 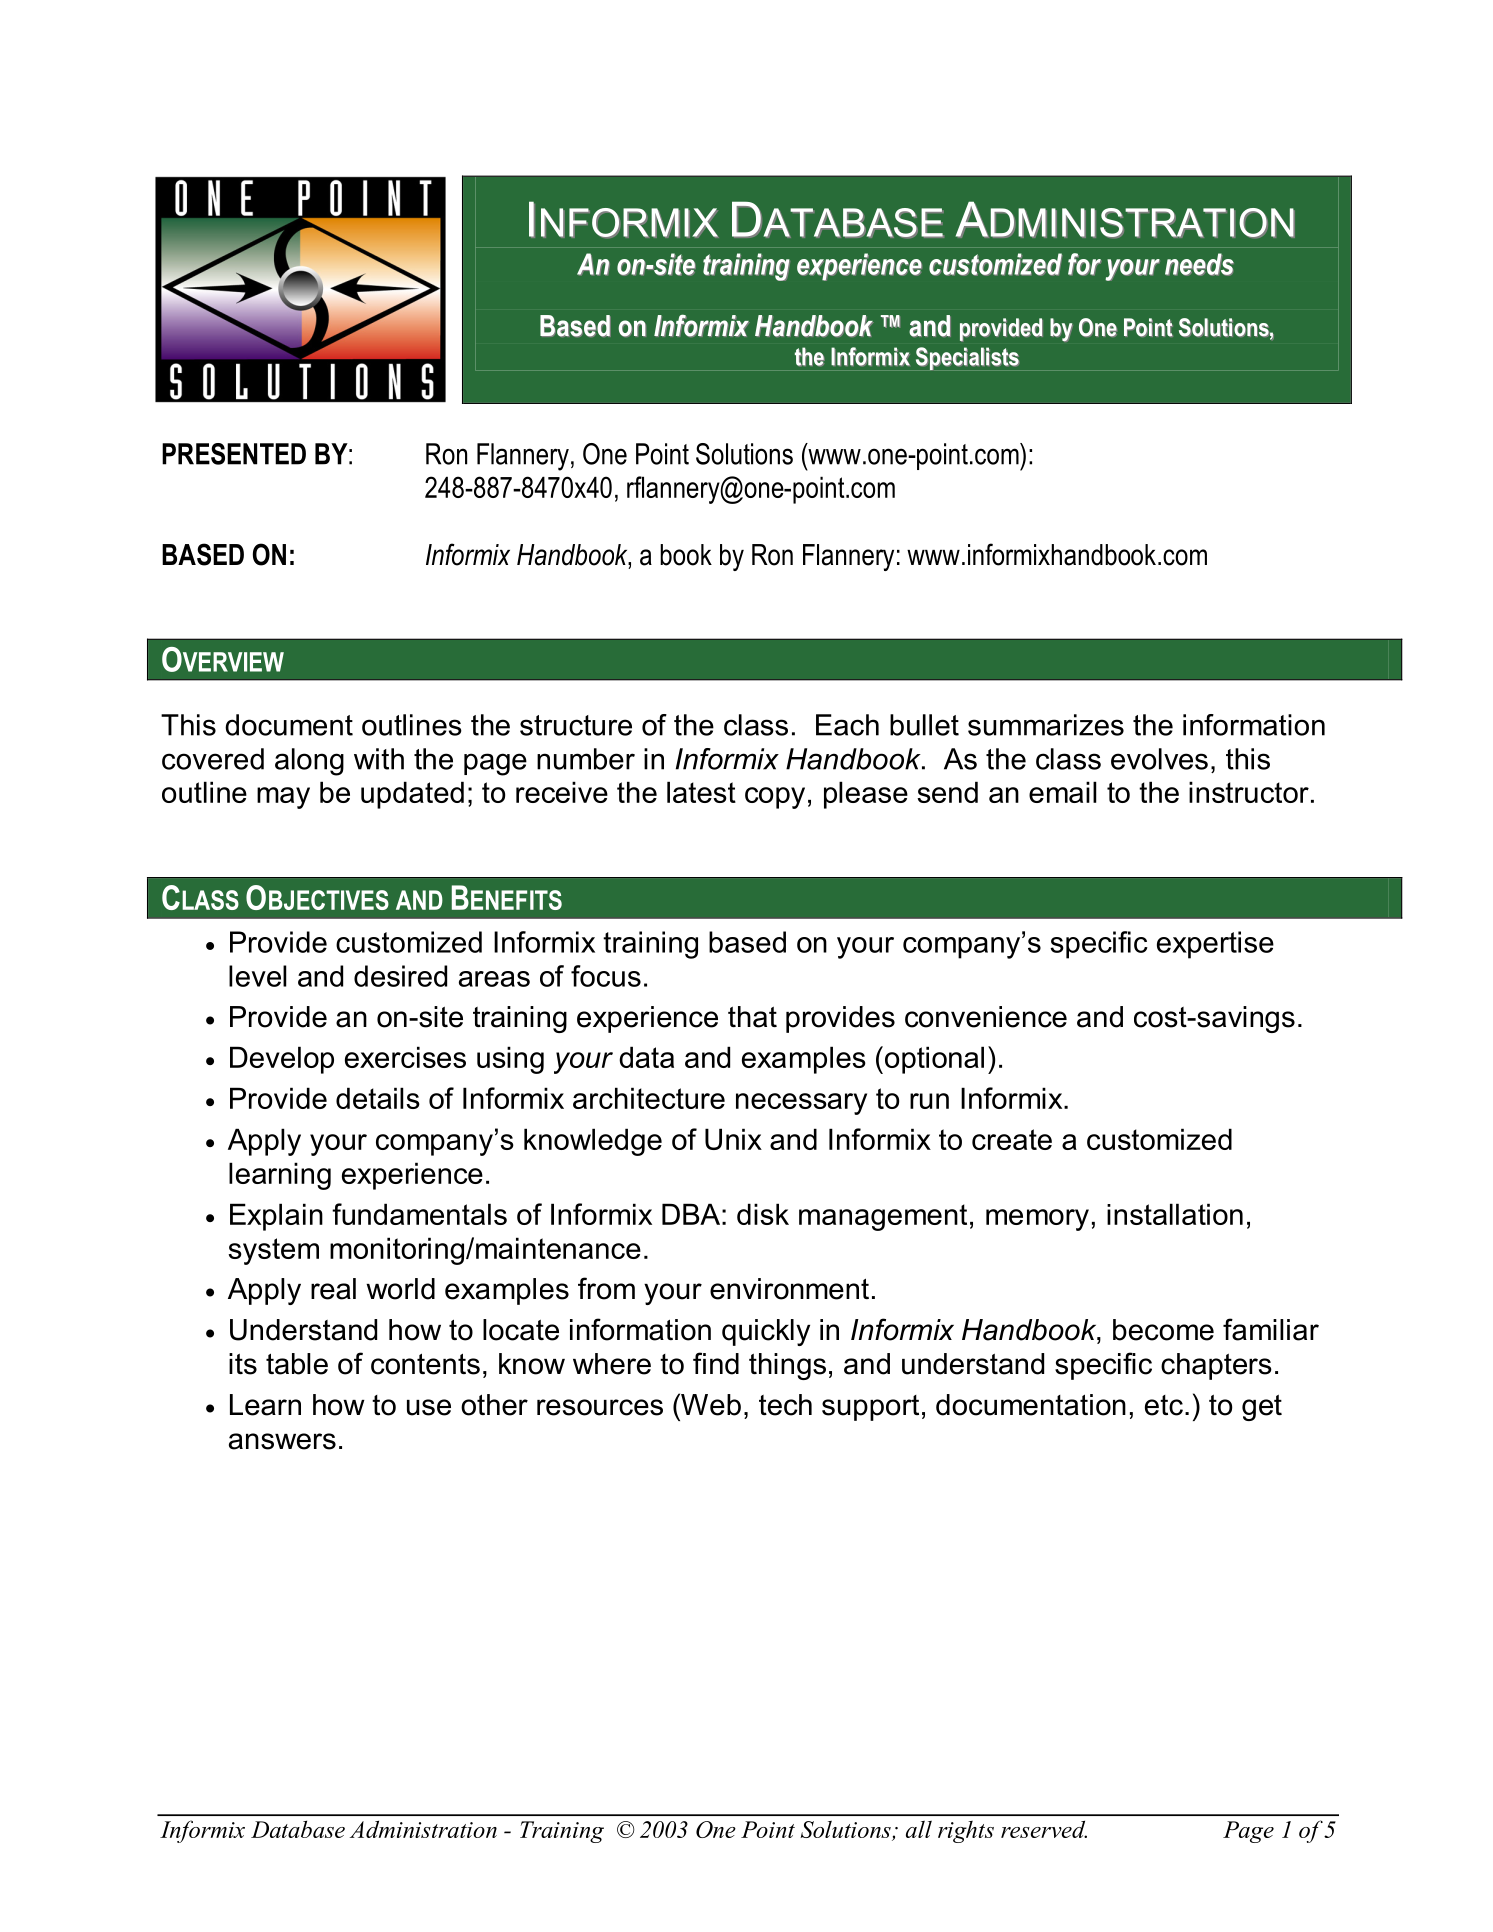 What do you see at coordinates (775, 798) in the screenshot?
I see `copy` at bounding box center [775, 798].
